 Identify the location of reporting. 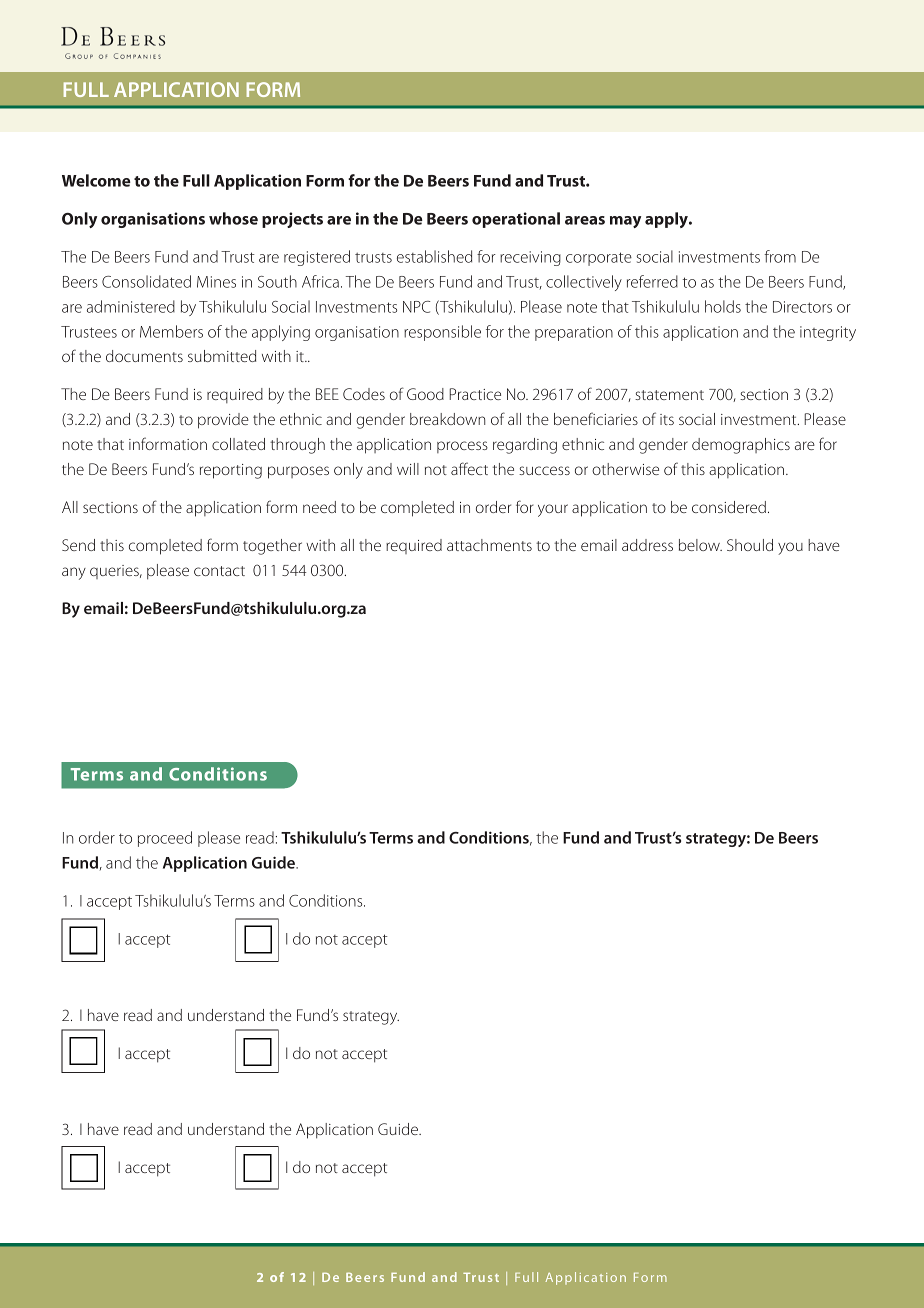
(231, 471).
